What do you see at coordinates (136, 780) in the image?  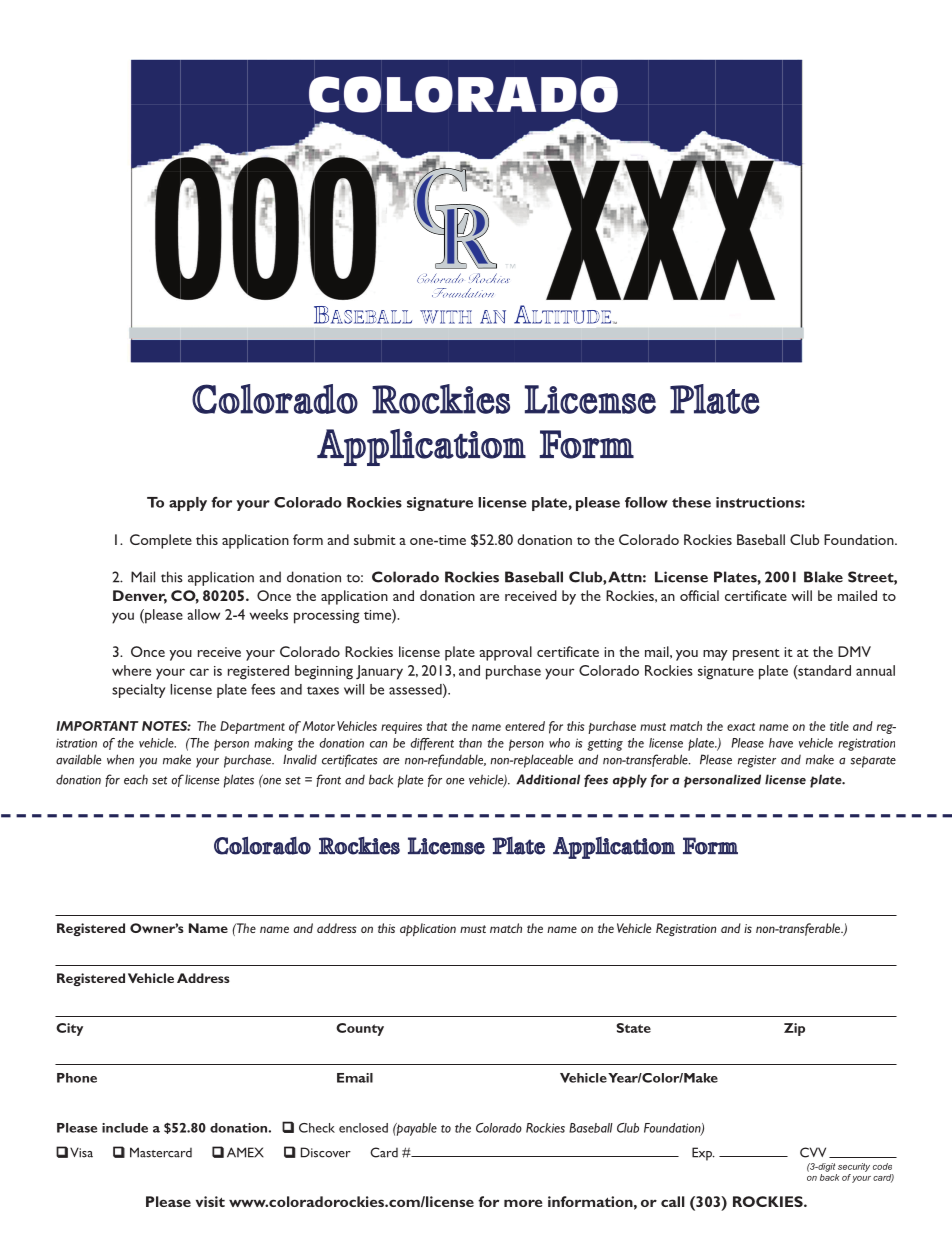 I see `each` at bounding box center [136, 780].
